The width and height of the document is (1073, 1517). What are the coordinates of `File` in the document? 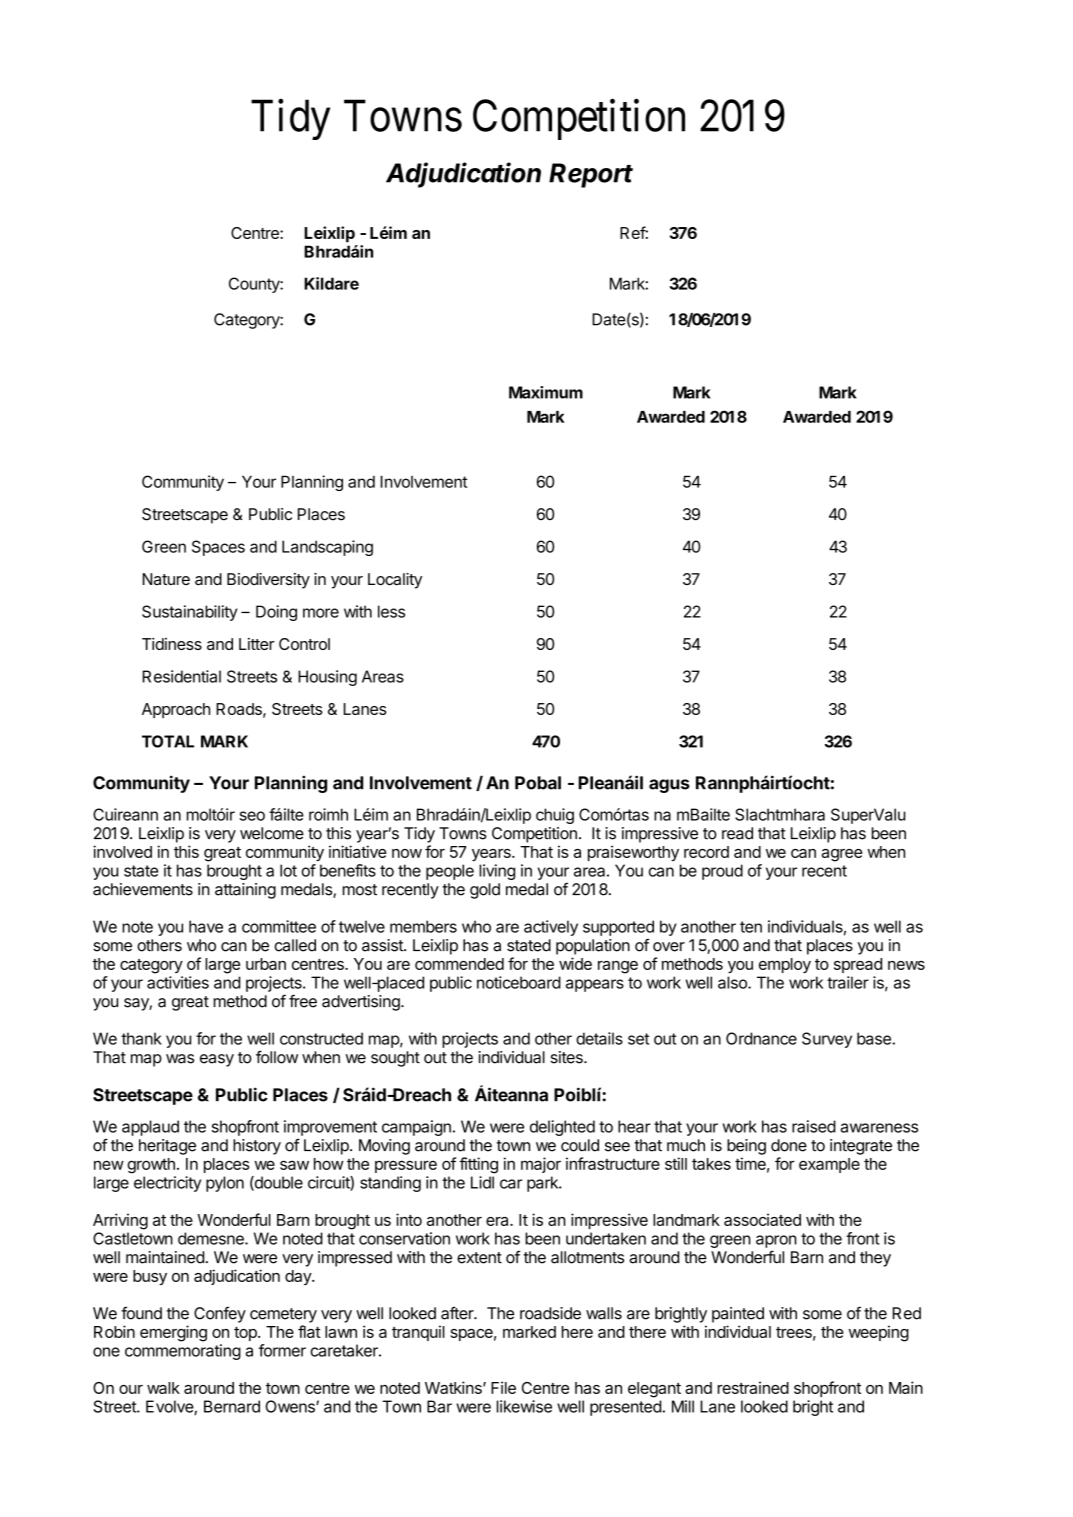 It's located at (503, 1387).
